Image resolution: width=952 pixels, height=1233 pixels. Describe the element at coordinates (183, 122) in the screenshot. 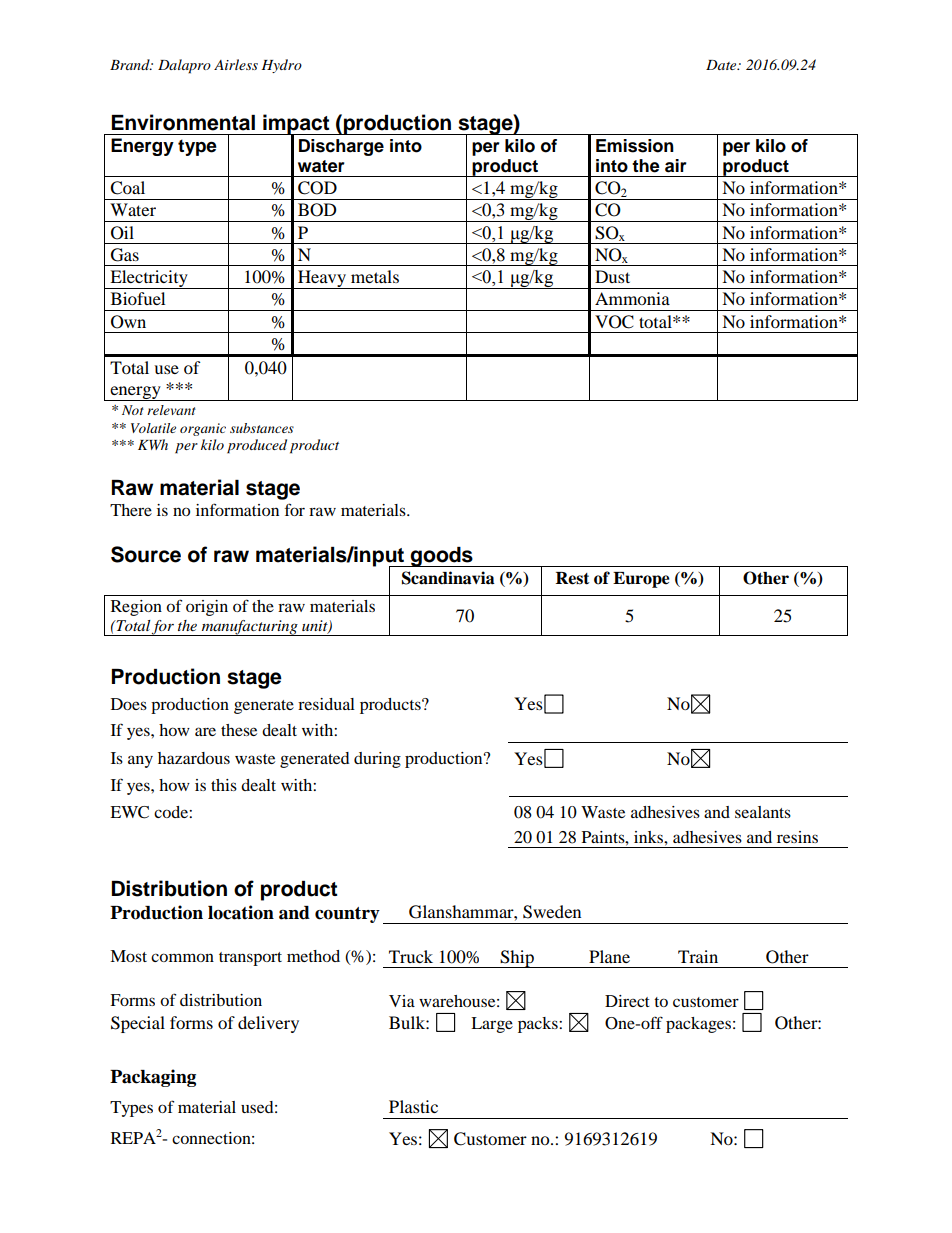

I see `Environmental` at that location.
